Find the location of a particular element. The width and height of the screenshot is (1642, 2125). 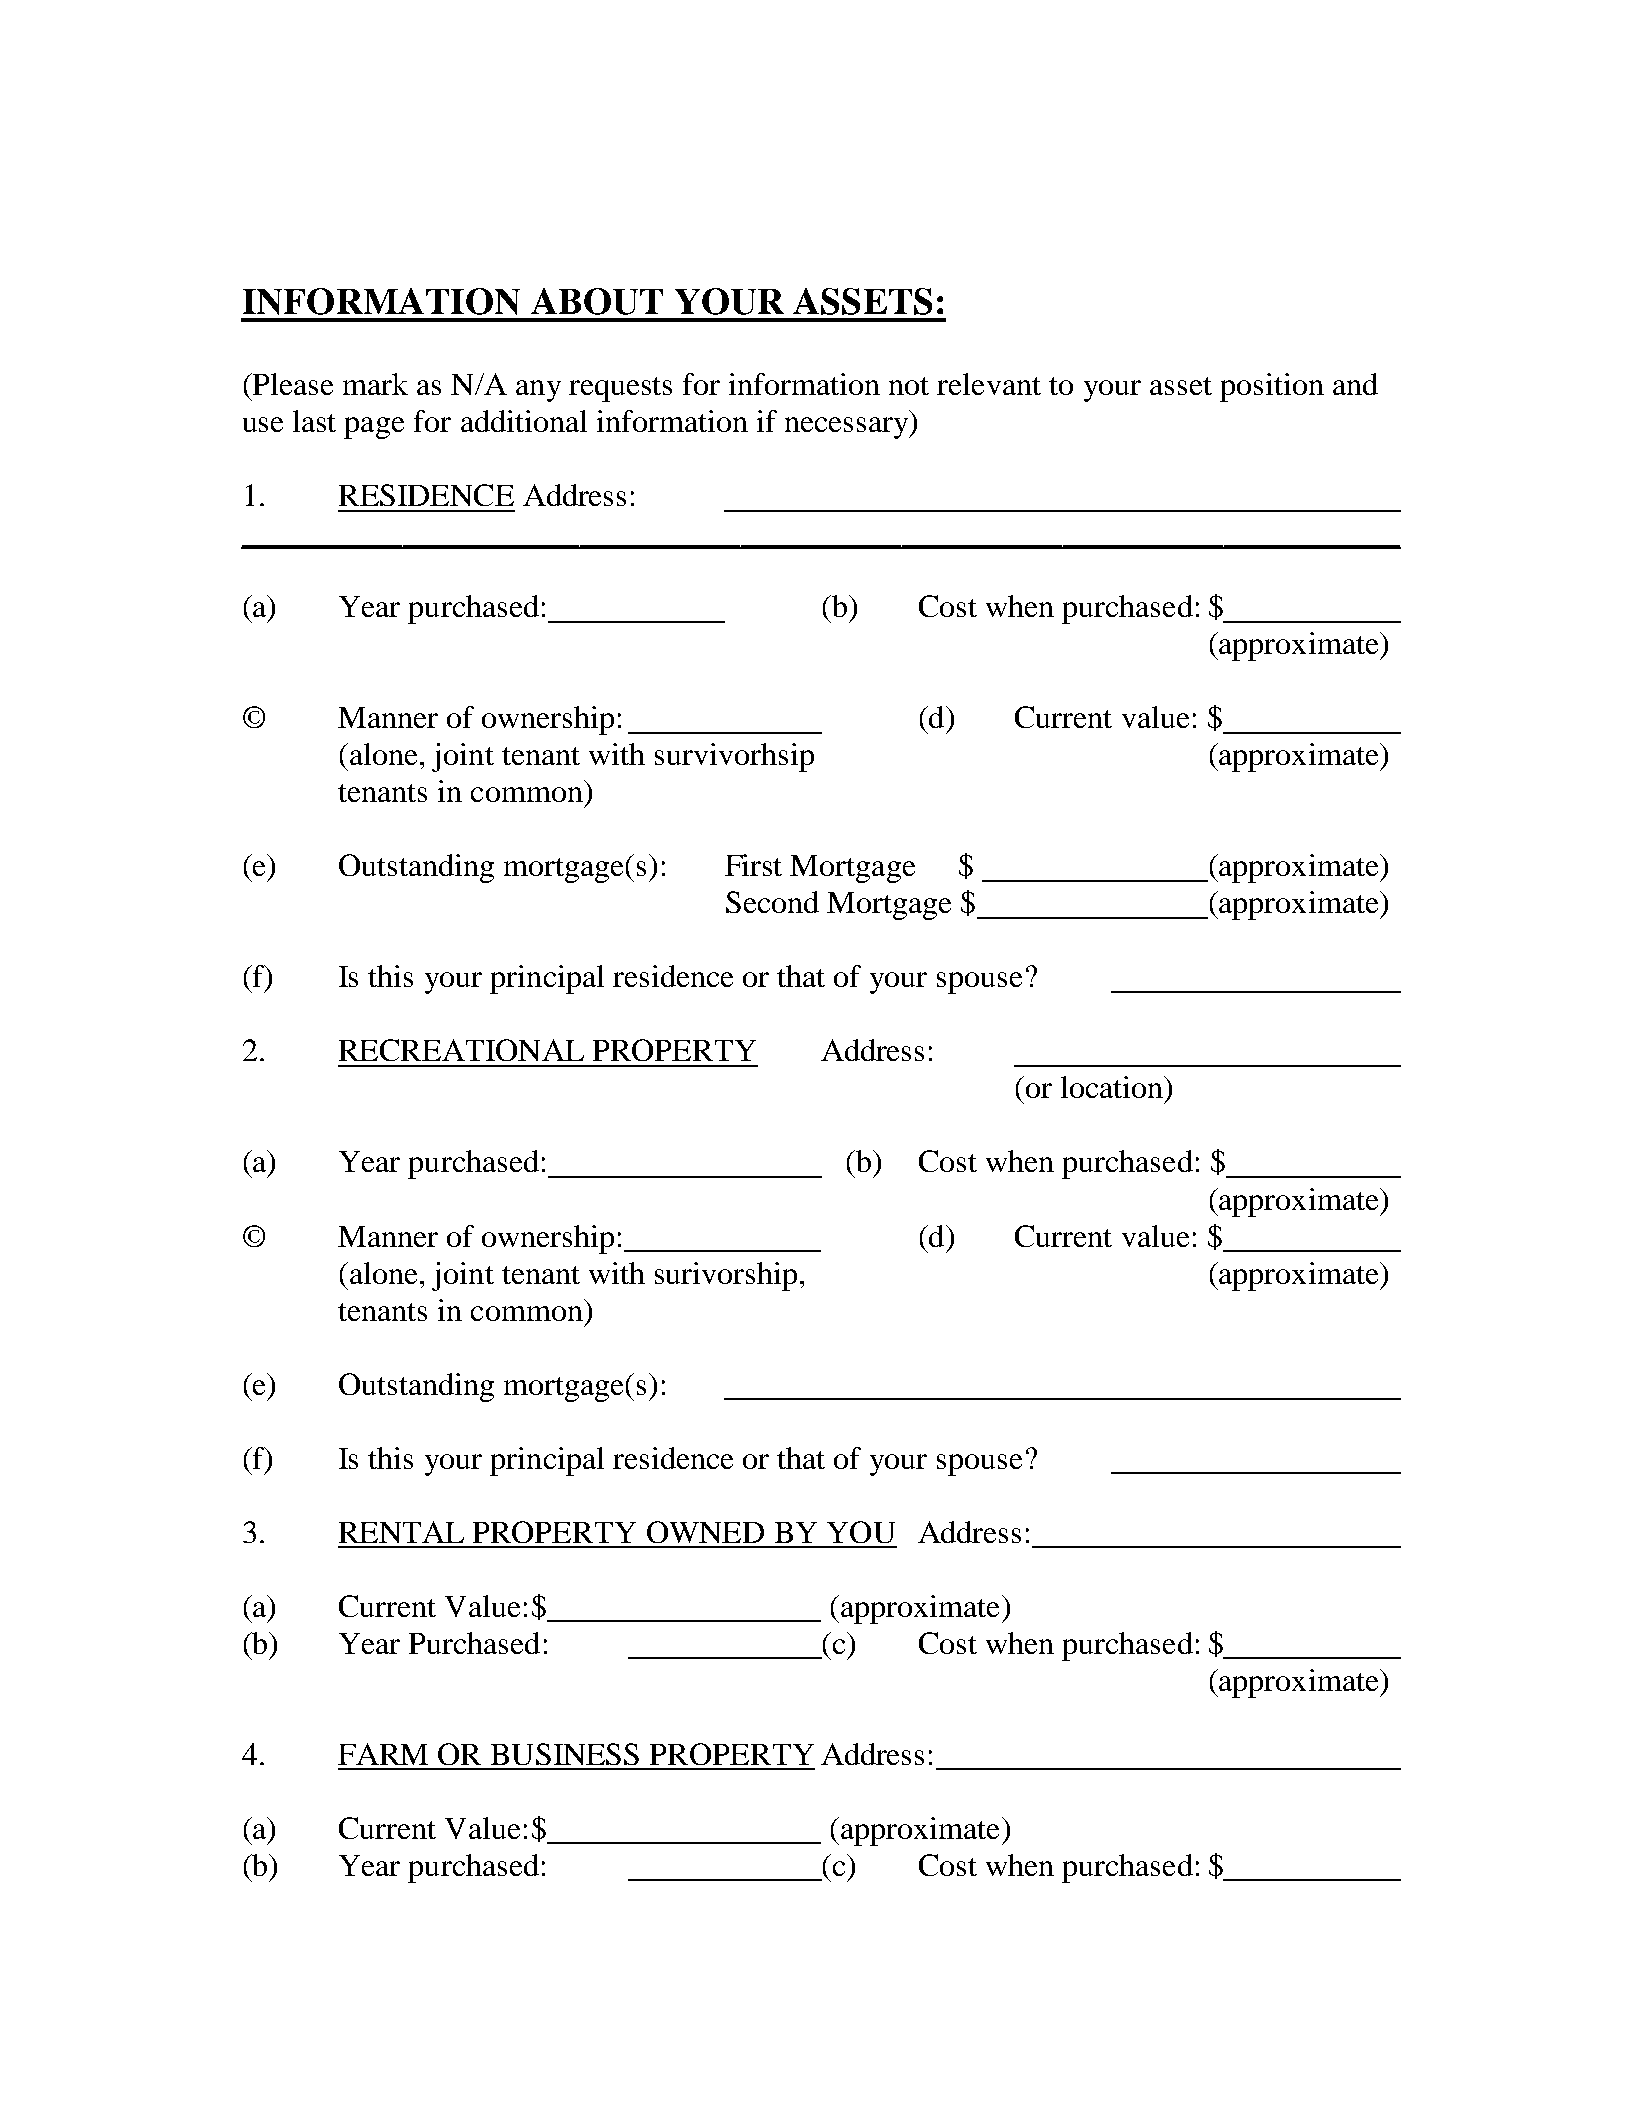

FARM is located at coordinates (383, 1754).
